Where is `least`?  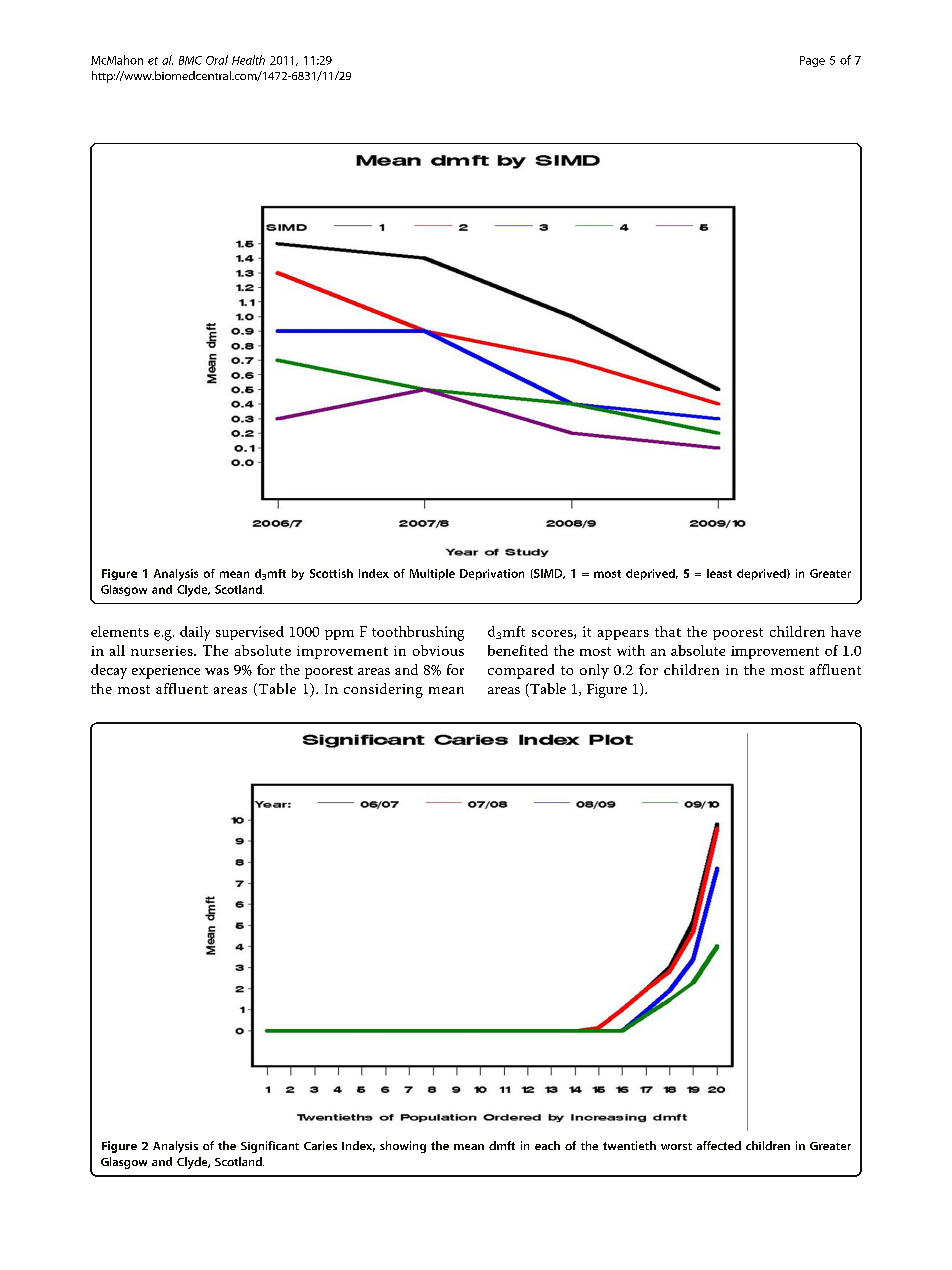
least is located at coordinates (719, 573).
